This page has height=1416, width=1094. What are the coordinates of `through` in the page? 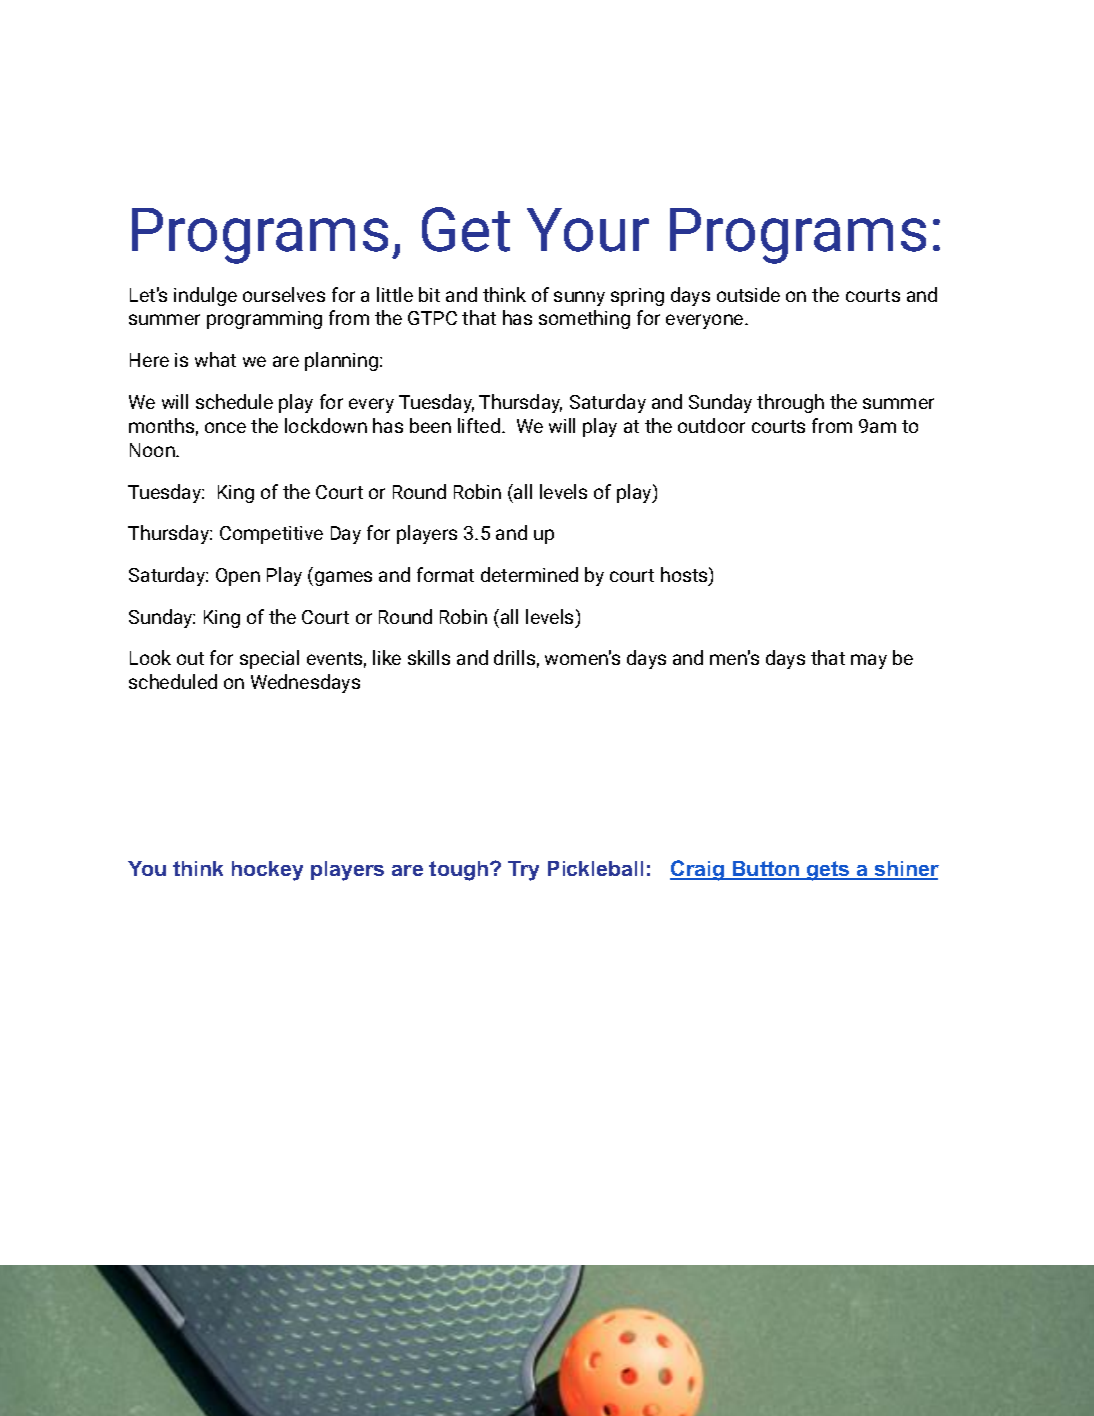 It's located at (790, 403).
